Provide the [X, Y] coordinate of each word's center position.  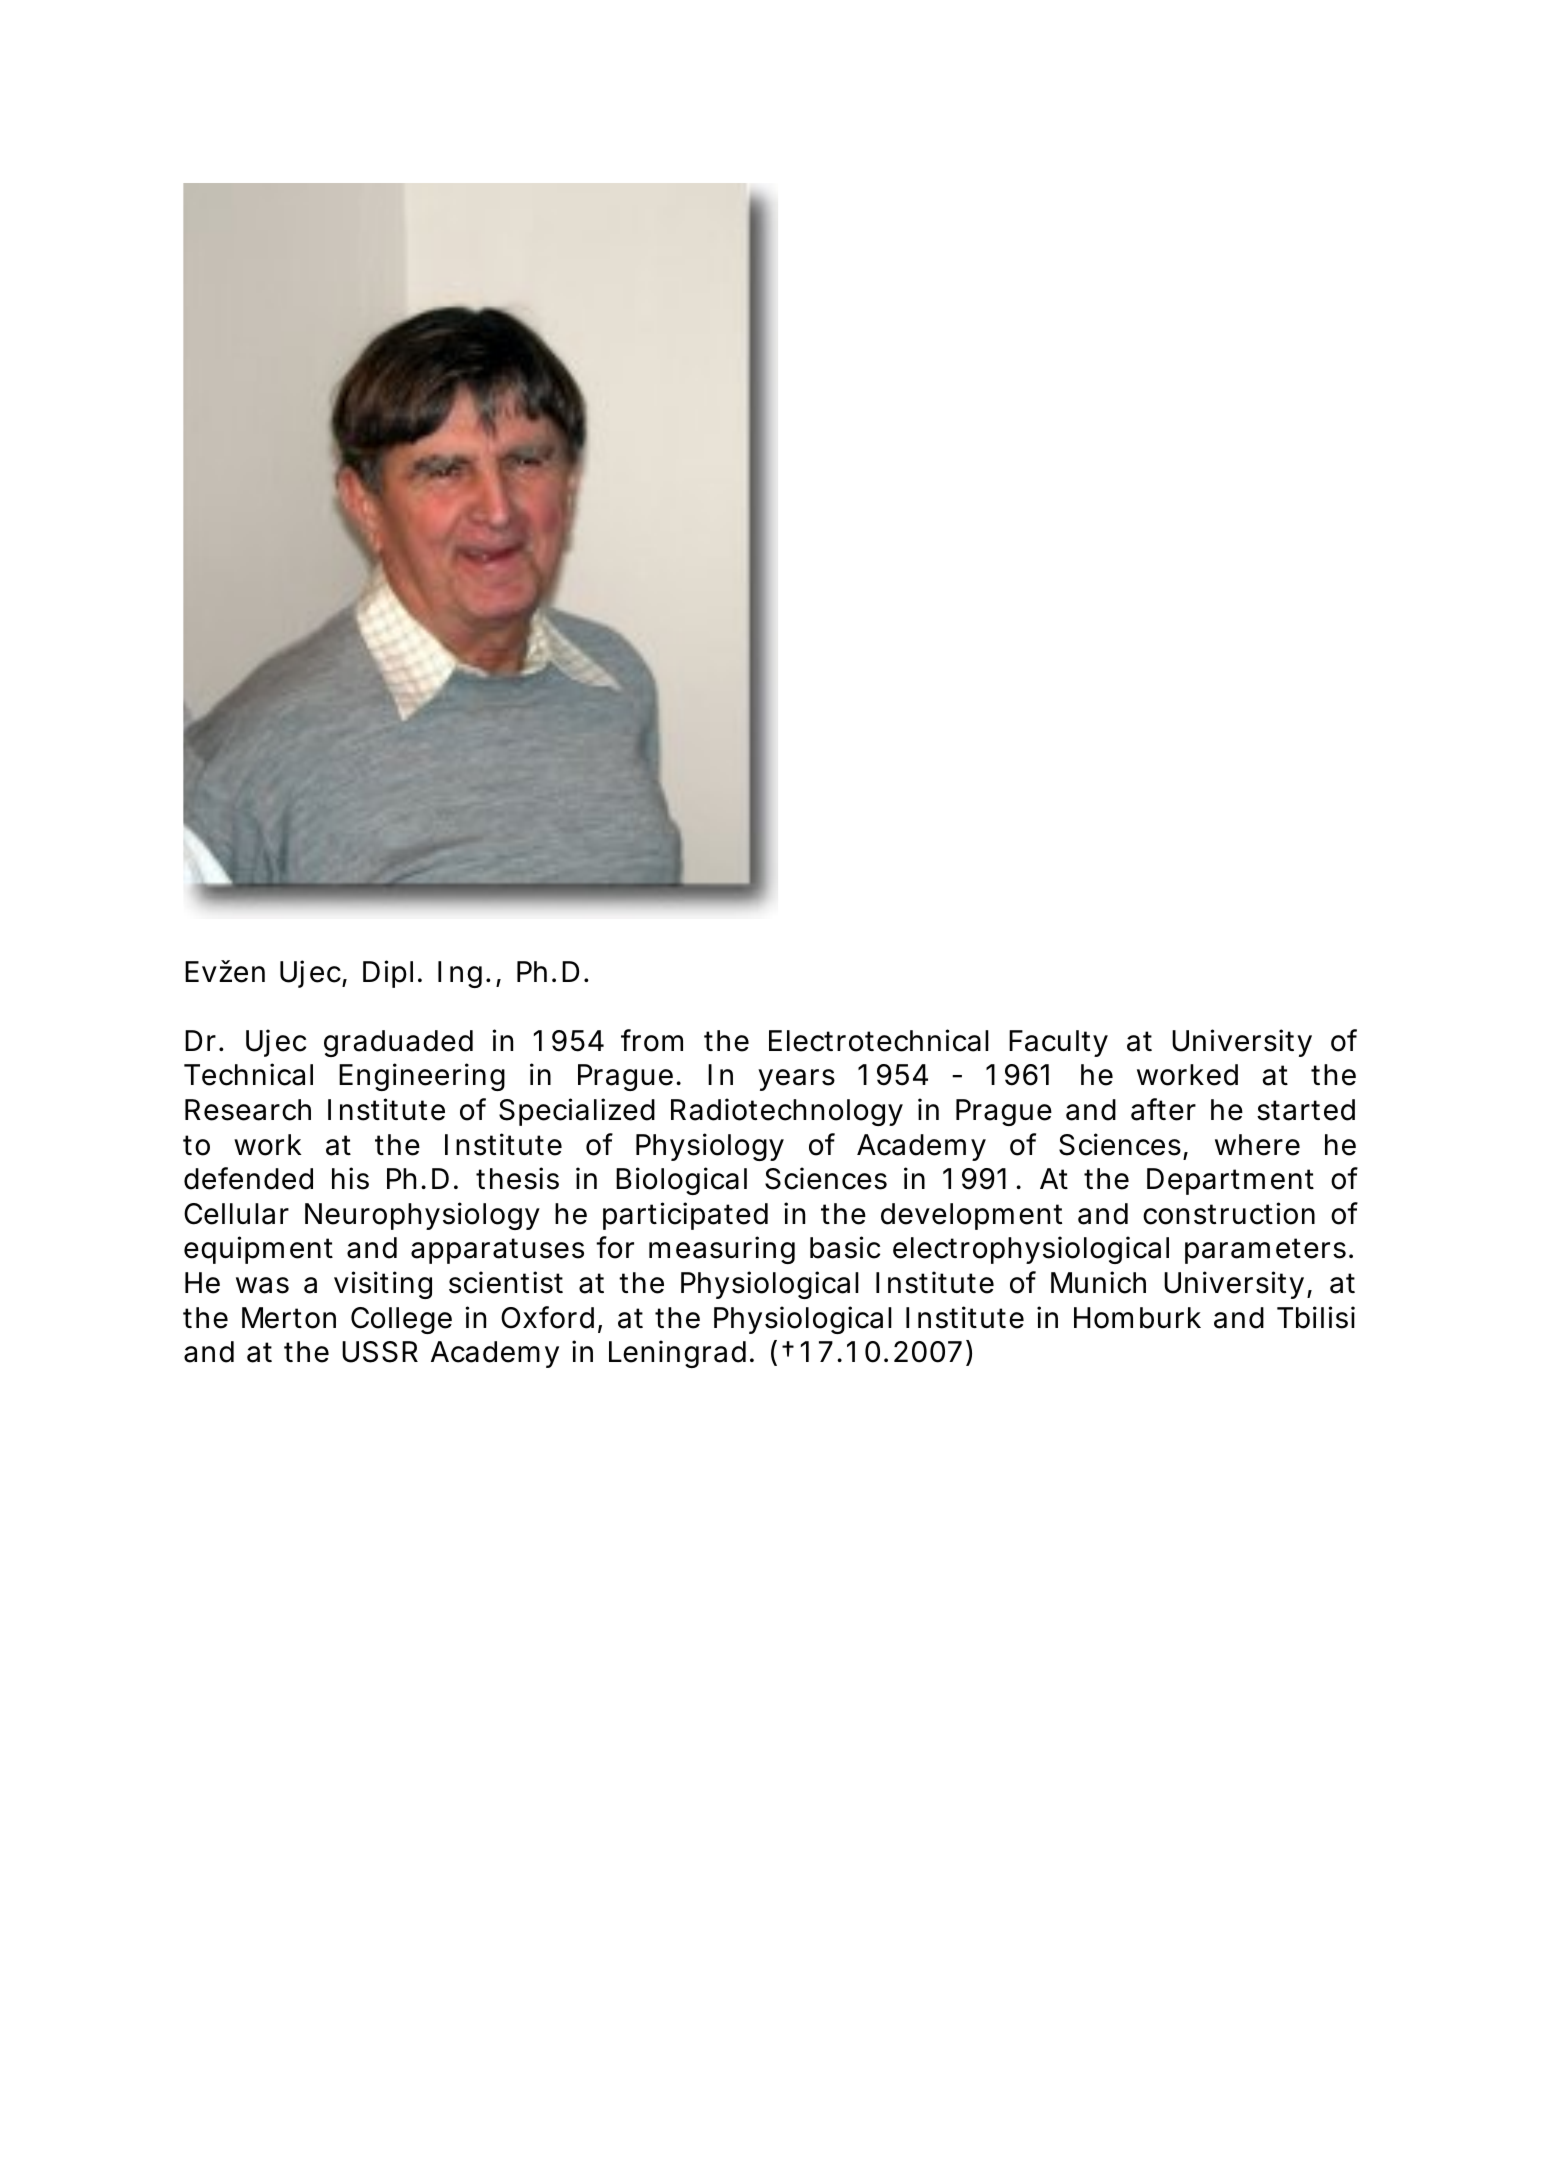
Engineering [422, 1077]
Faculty [1058, 1043]
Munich [1098, 1282]
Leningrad [677, 1354]
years [796, 1080]
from [652, 1040]
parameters [1265, 1251]
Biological [681, 1181]
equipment [258, 1250]
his [350, 1178]
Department [1230, 1181]
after [1163, 1109]
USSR [380, 1352]
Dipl [388, 974]
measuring [722, 1250]
